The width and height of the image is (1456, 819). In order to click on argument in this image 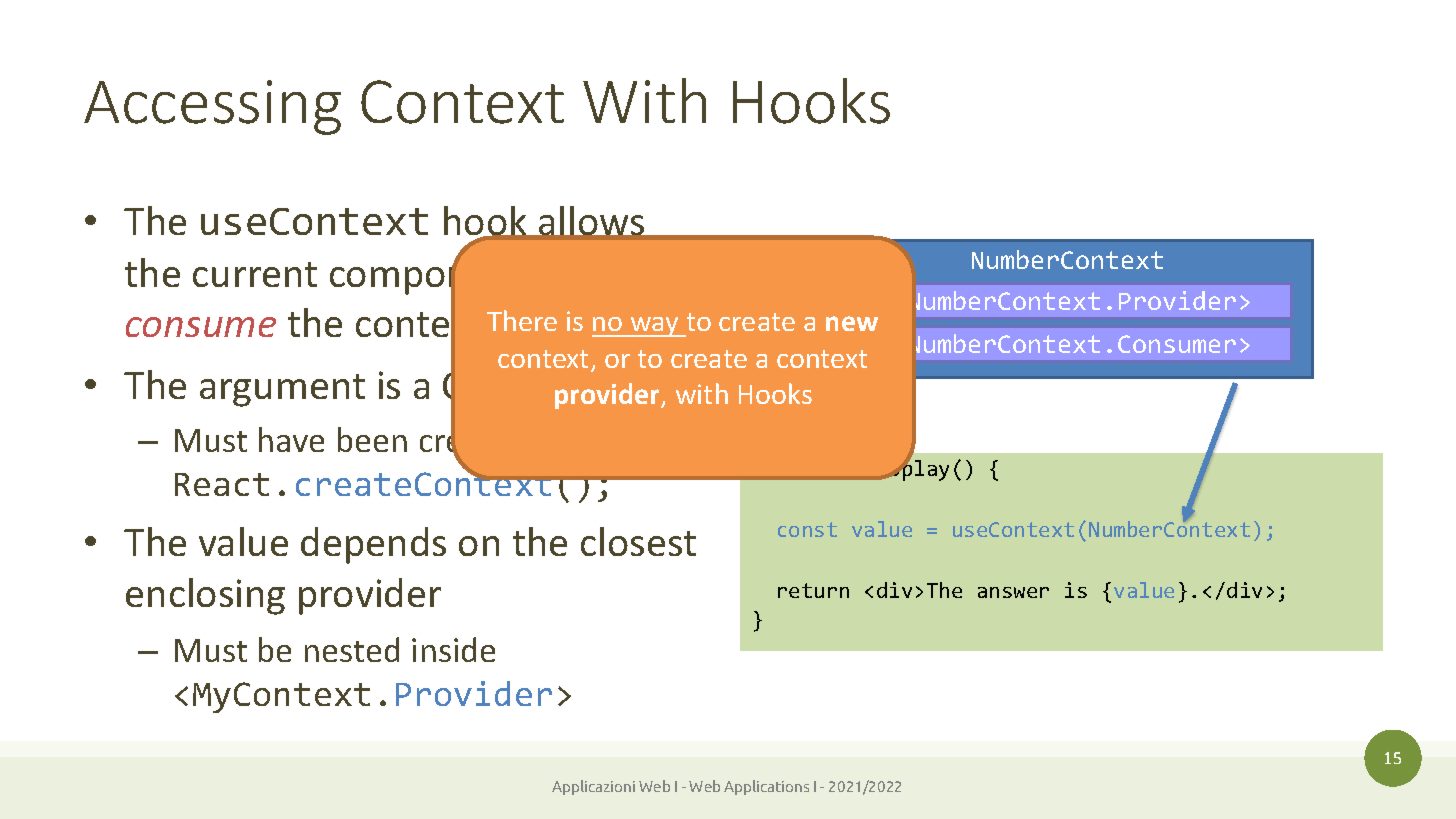, I will do `click(282, 390)`.
